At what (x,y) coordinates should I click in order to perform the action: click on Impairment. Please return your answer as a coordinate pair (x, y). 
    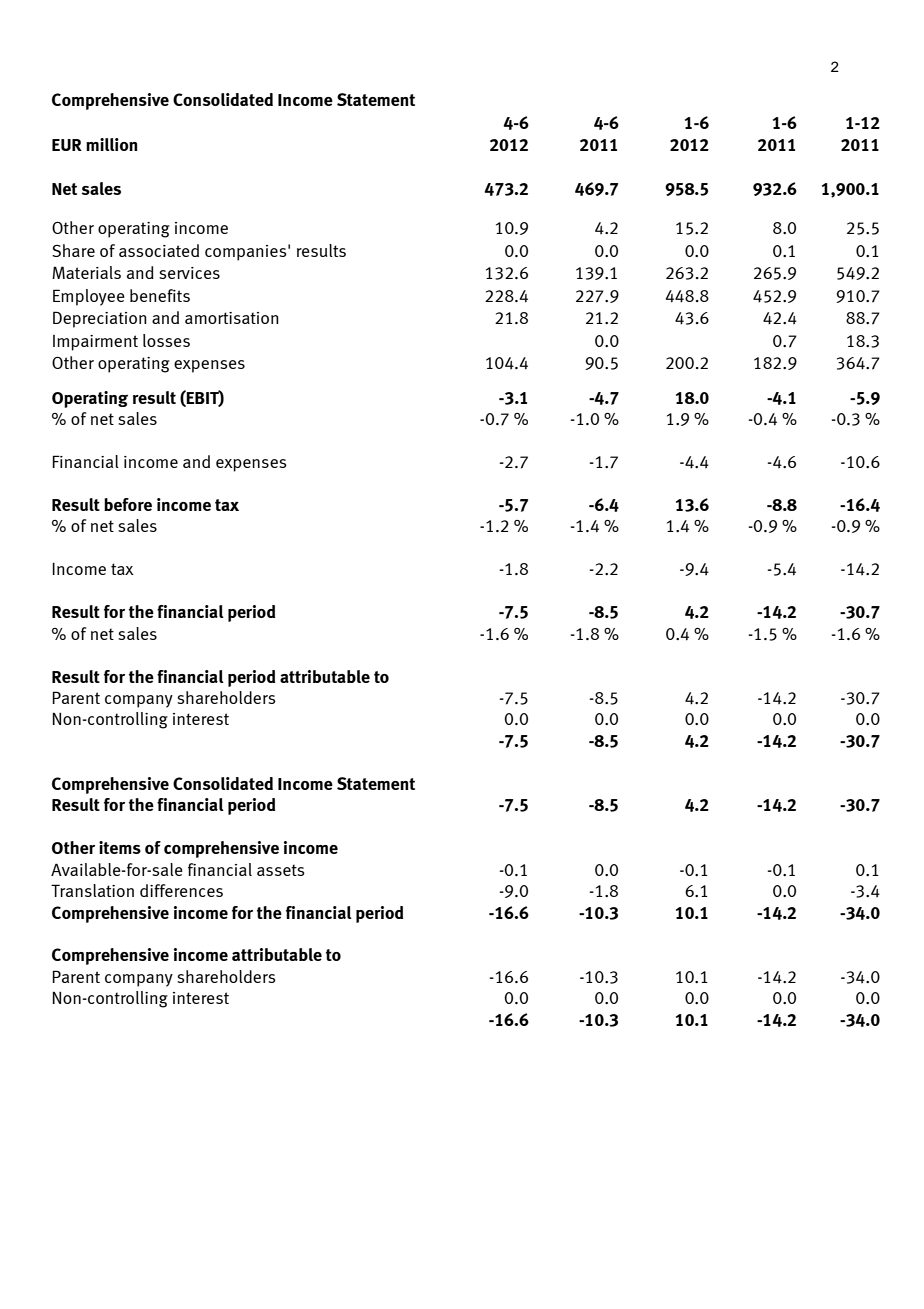
    Looking at the image, I should click on (95, 343).
